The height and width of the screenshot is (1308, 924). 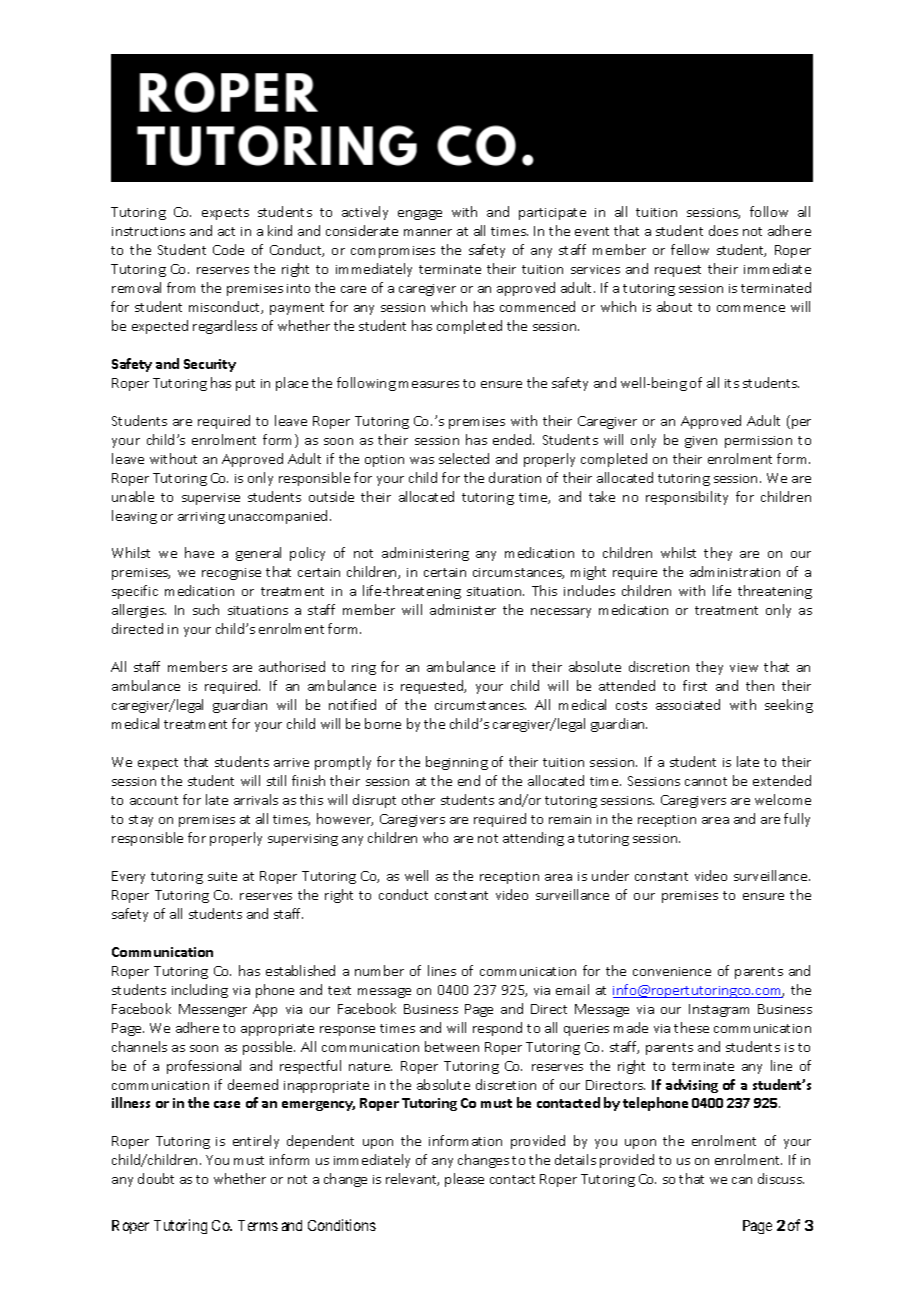 What do you see at coordinates (428, 232) in the screenshot?
I see `manner` at bounding box center [428, 232].
